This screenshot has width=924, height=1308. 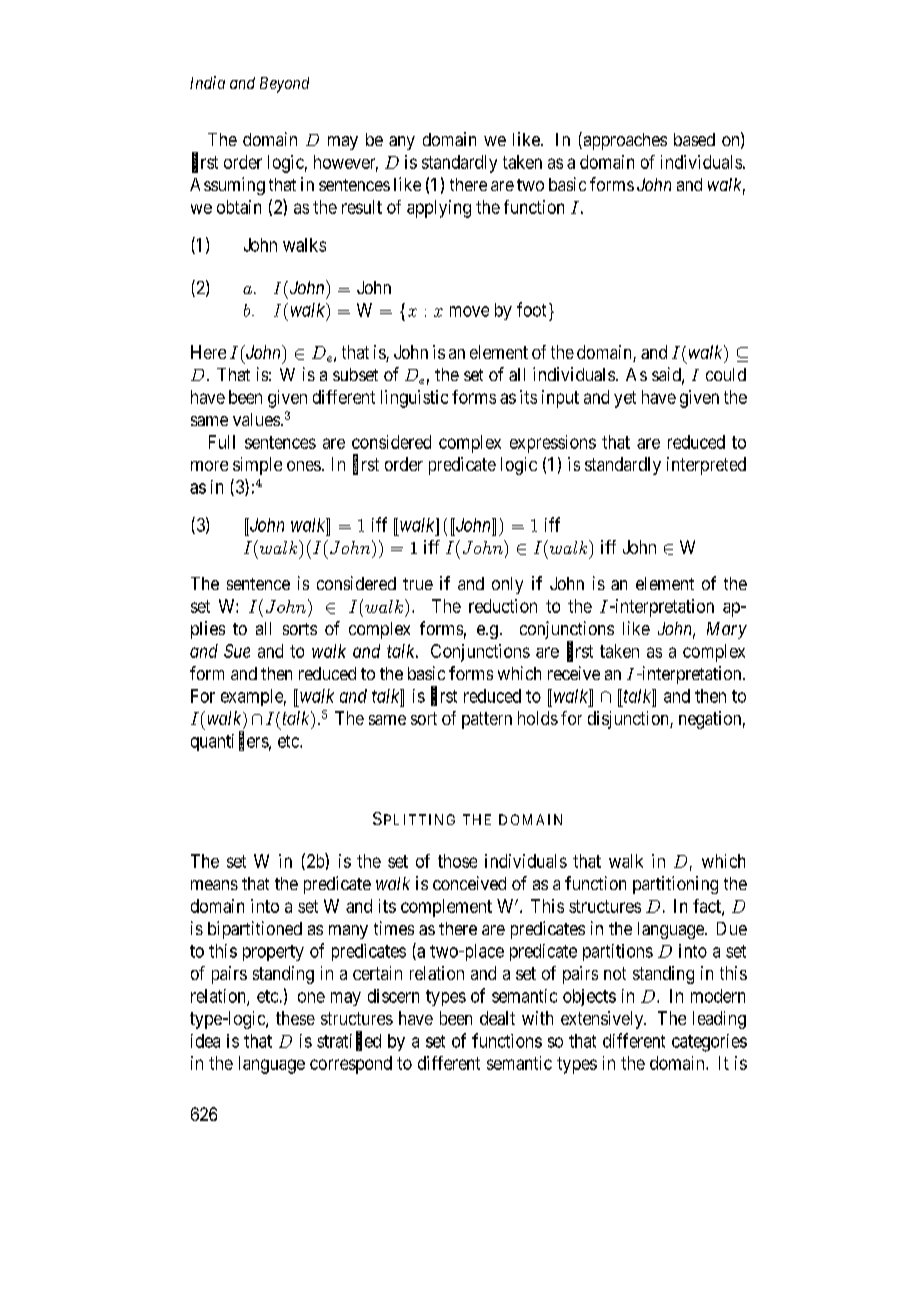 I want to click on categories, so click(x=709, y=1043).
